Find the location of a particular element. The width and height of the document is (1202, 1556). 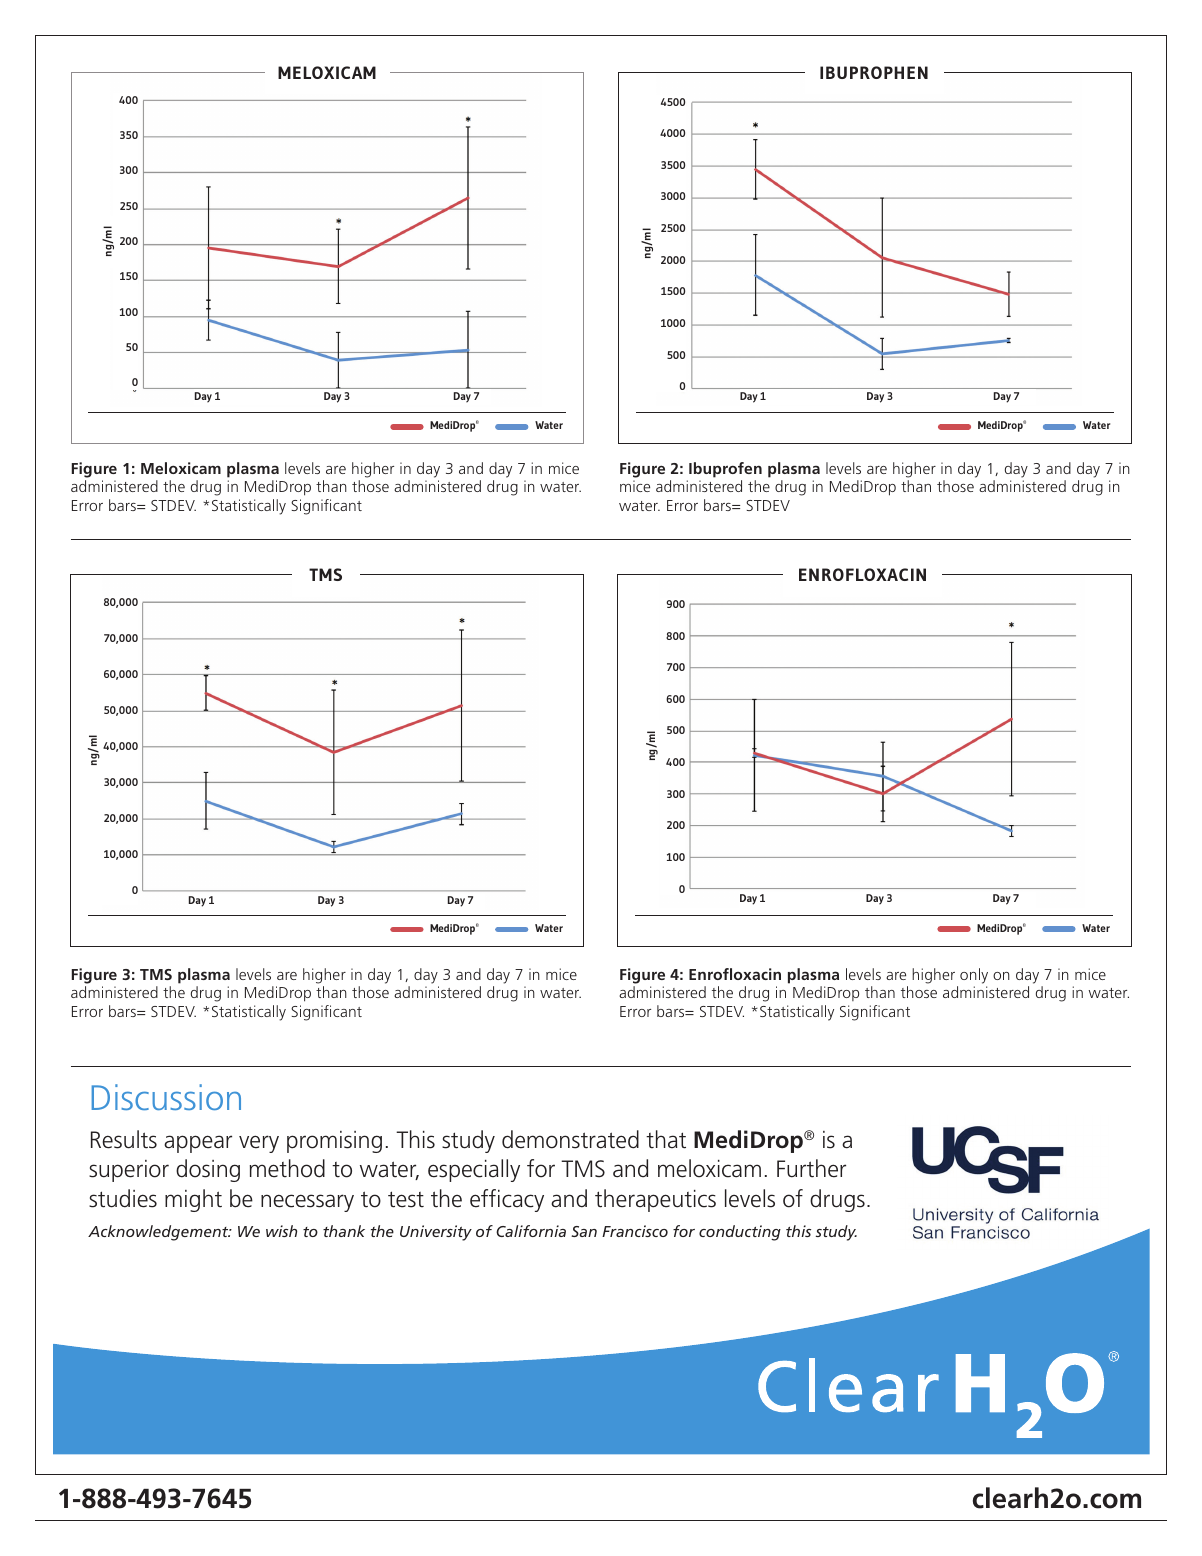

that is located at coordinates (666, 1139).
